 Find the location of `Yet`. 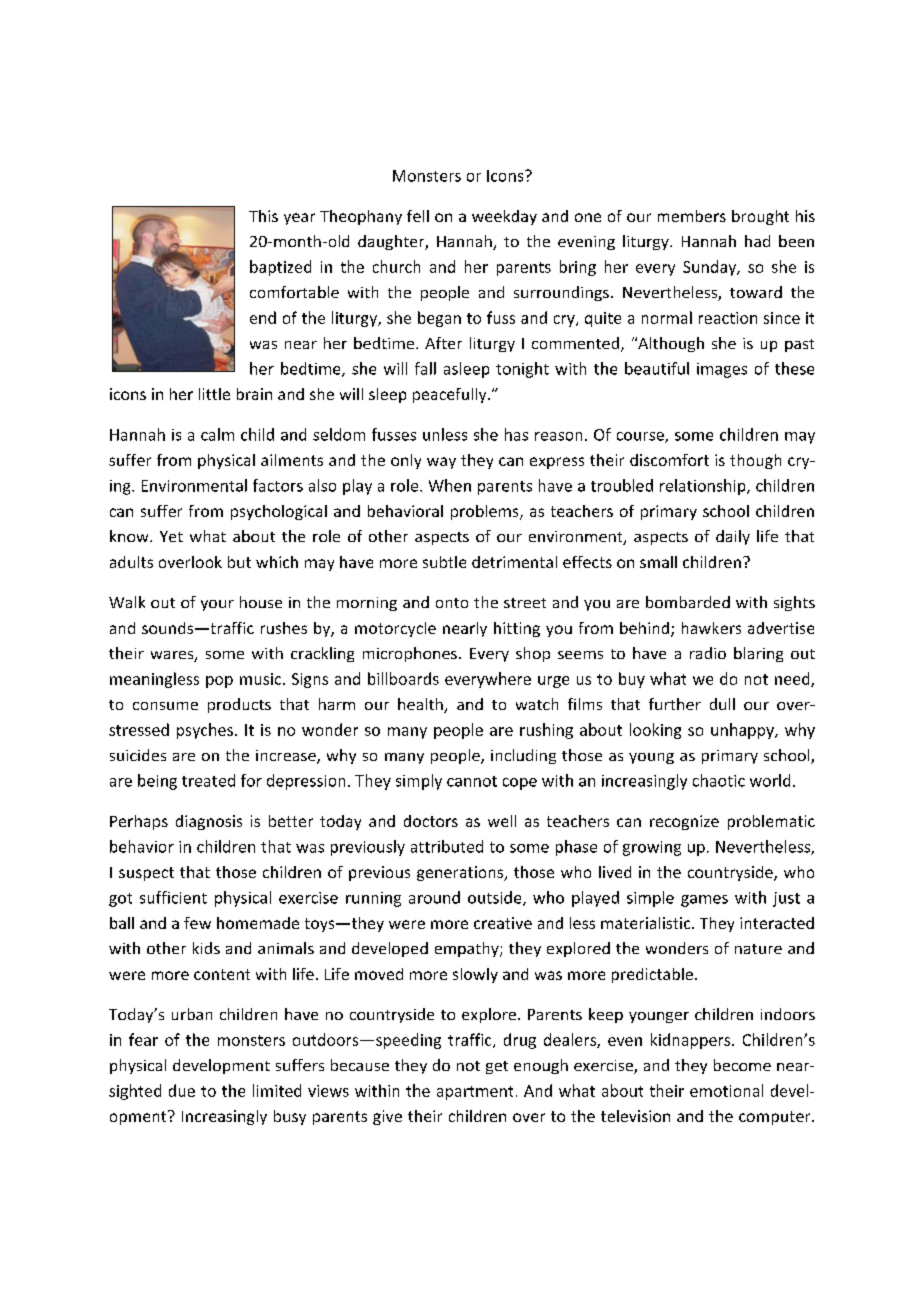

Yet is located at coordinates (171, 536).
